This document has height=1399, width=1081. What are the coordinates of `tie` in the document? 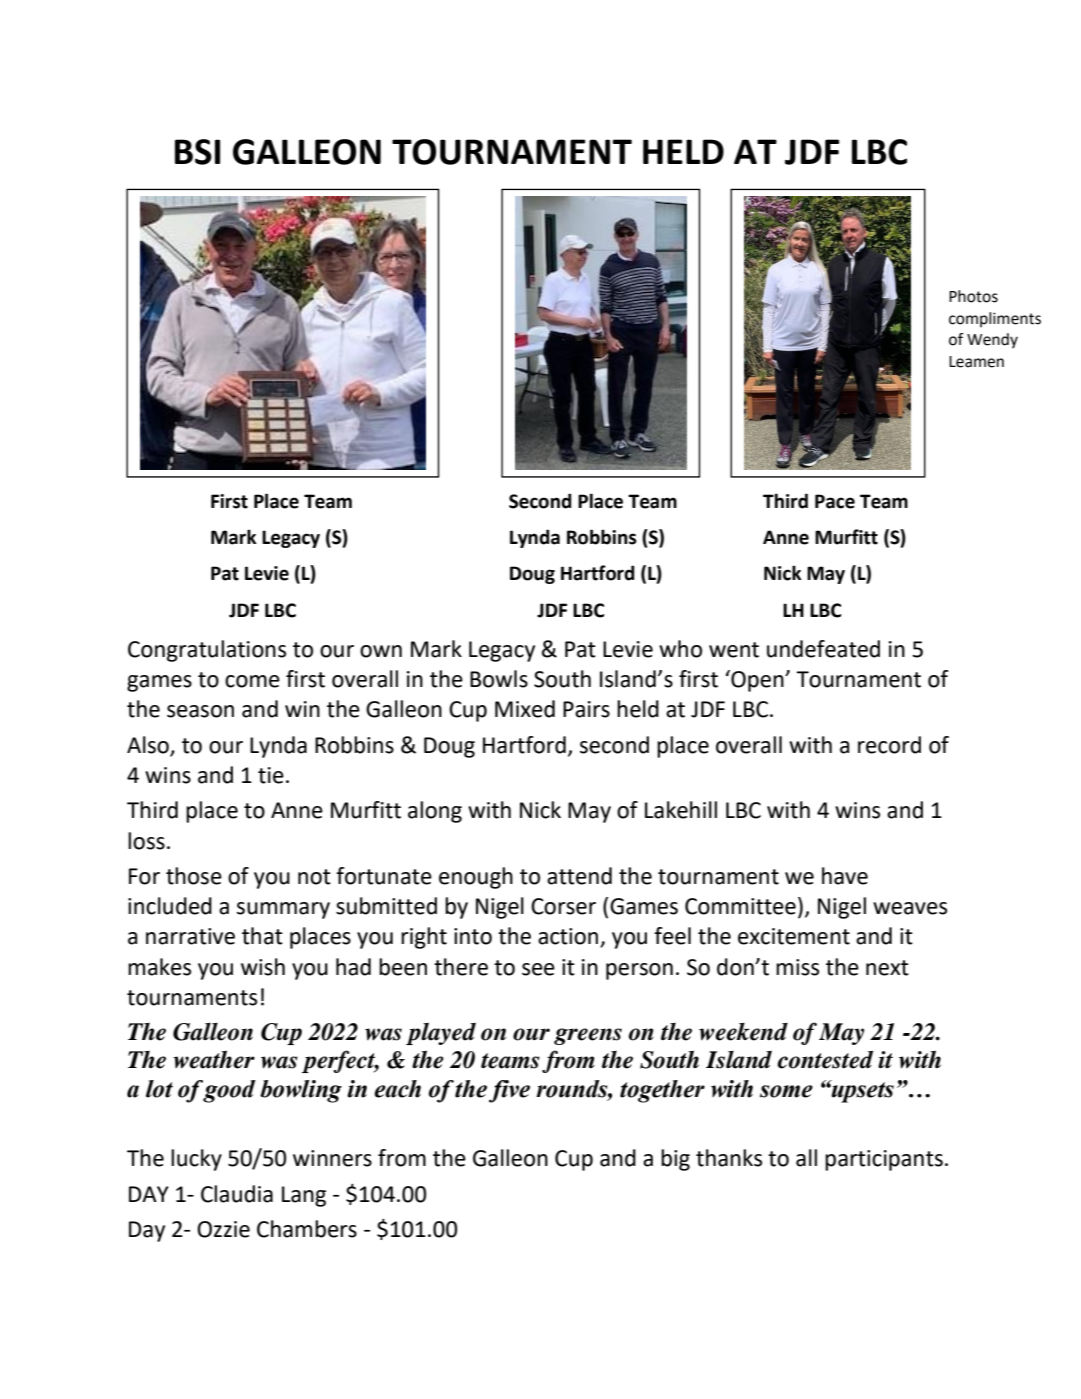 It's located at (271, 775).
